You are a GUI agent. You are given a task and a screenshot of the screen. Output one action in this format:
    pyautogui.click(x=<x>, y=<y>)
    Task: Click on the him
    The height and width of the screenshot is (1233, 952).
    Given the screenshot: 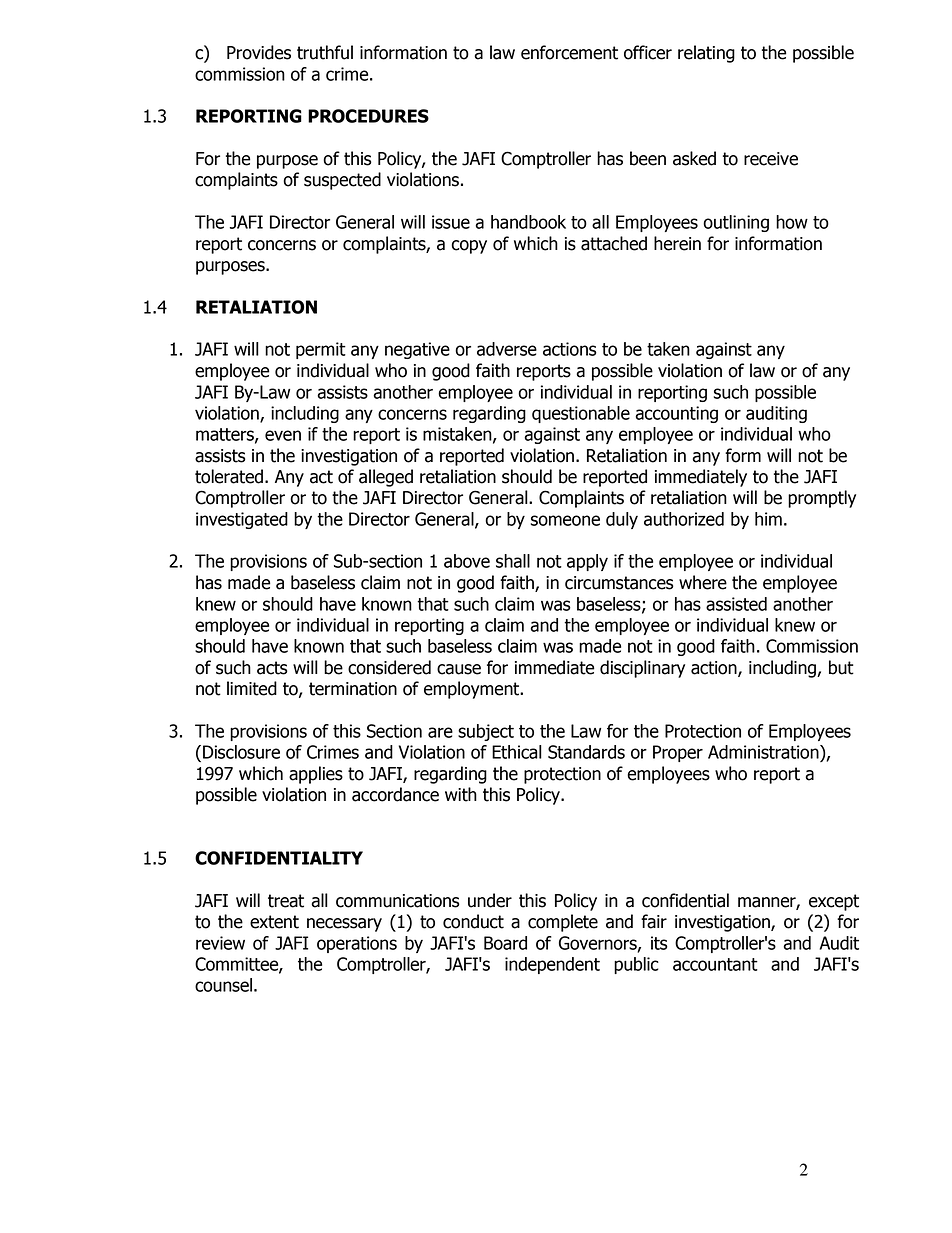 What is the action you would take?
    pyautogui.click(x=768, y=519)
